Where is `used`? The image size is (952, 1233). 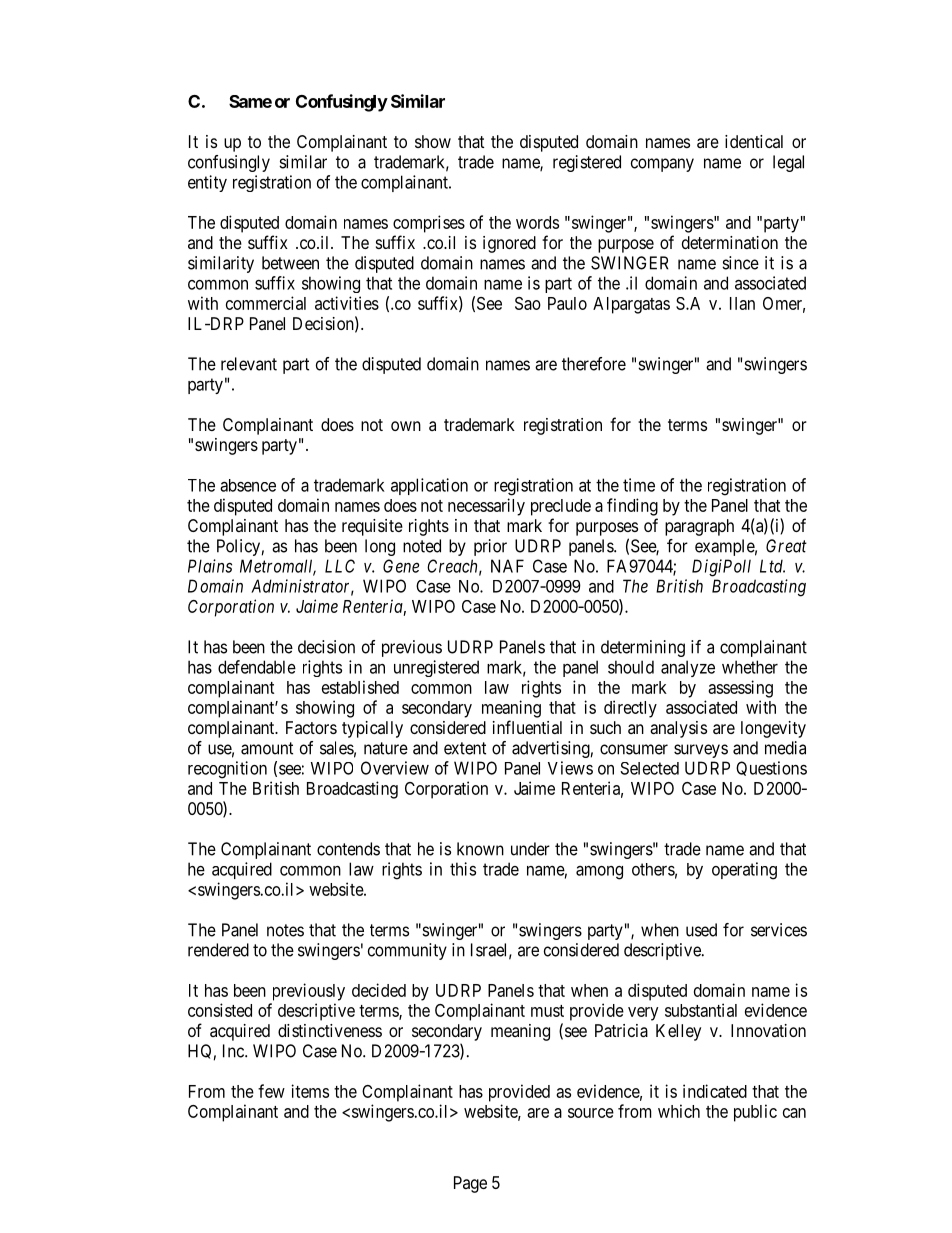
used is located at coordinates (701, 930).
